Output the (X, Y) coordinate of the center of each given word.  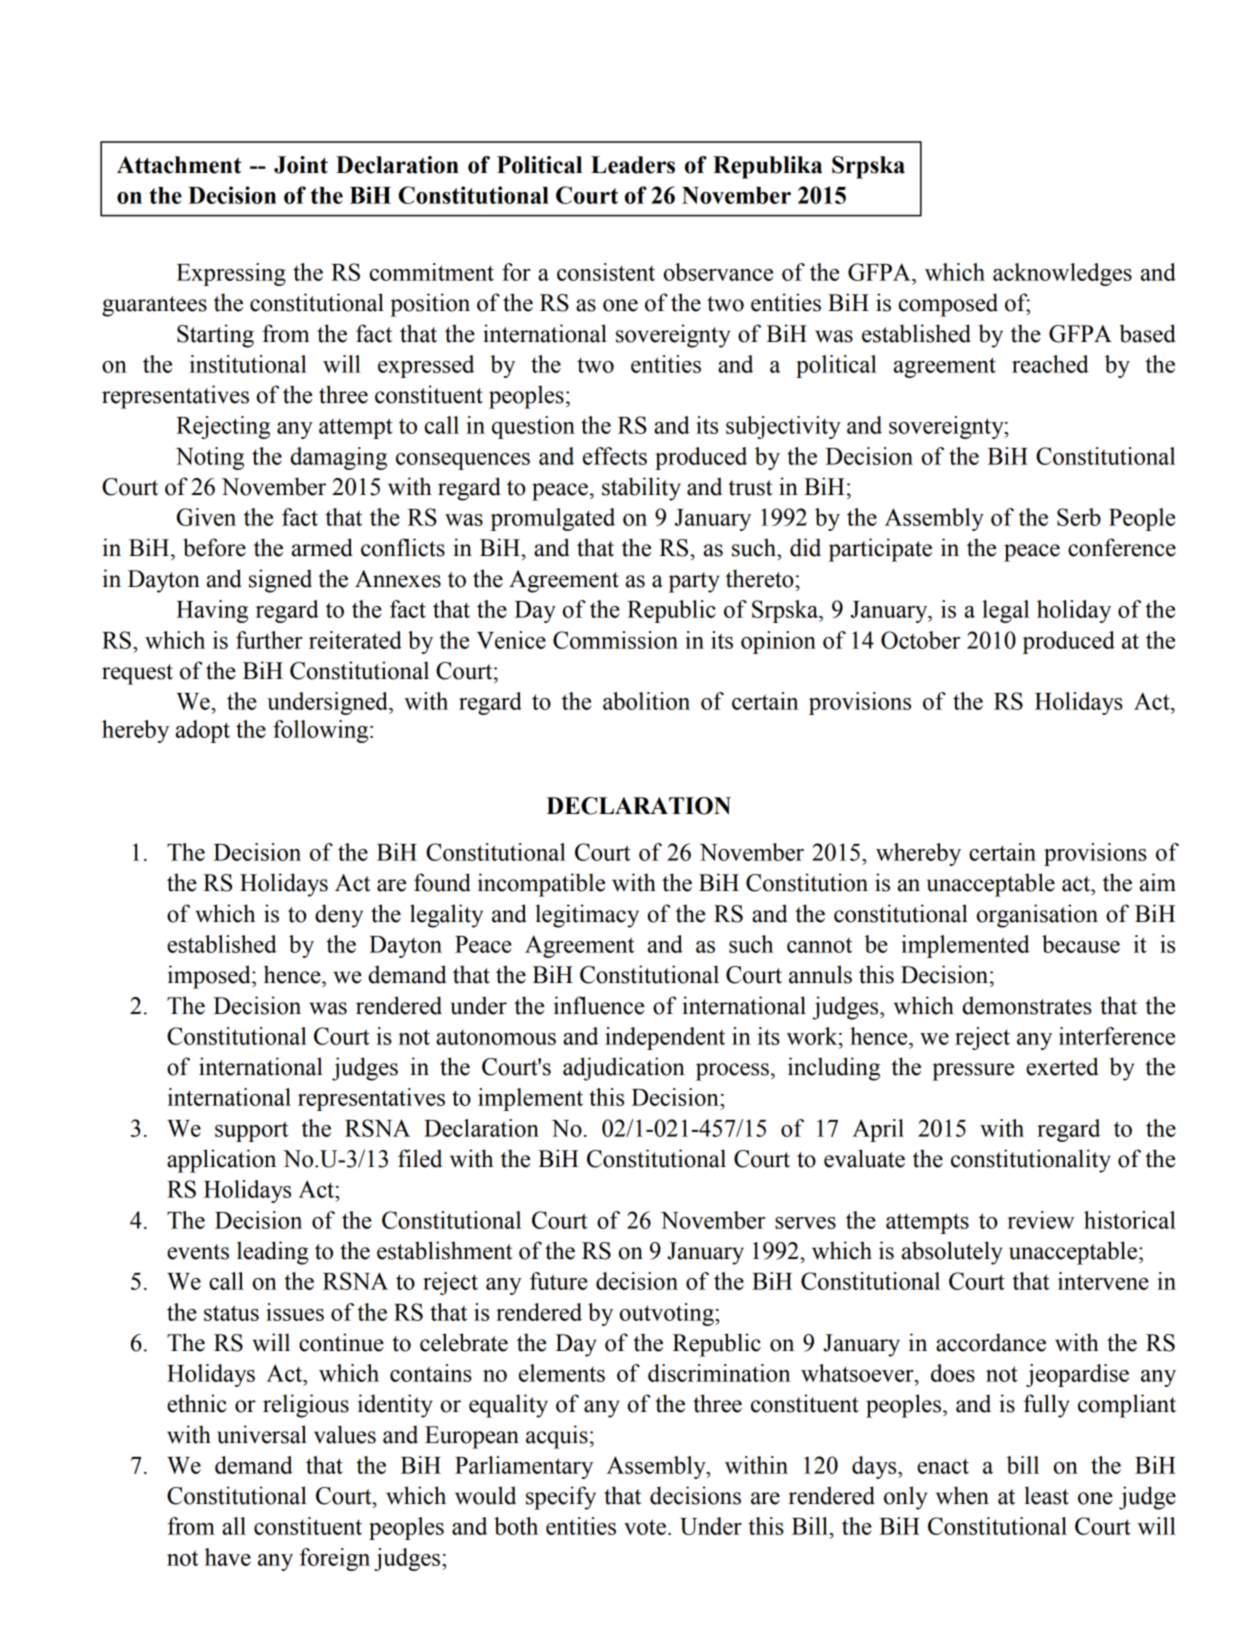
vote (645, 1527)
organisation (1037, 916)
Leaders (633, 165)
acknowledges (1062, 274)
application (221, 1161)
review (1041, 1220)
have (228, 1557)
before (214, 547)
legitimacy (587, 916)
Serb (1079, 517)
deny (339, 916)
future (559, 1281)
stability (641, 489)
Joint (301, 165)
